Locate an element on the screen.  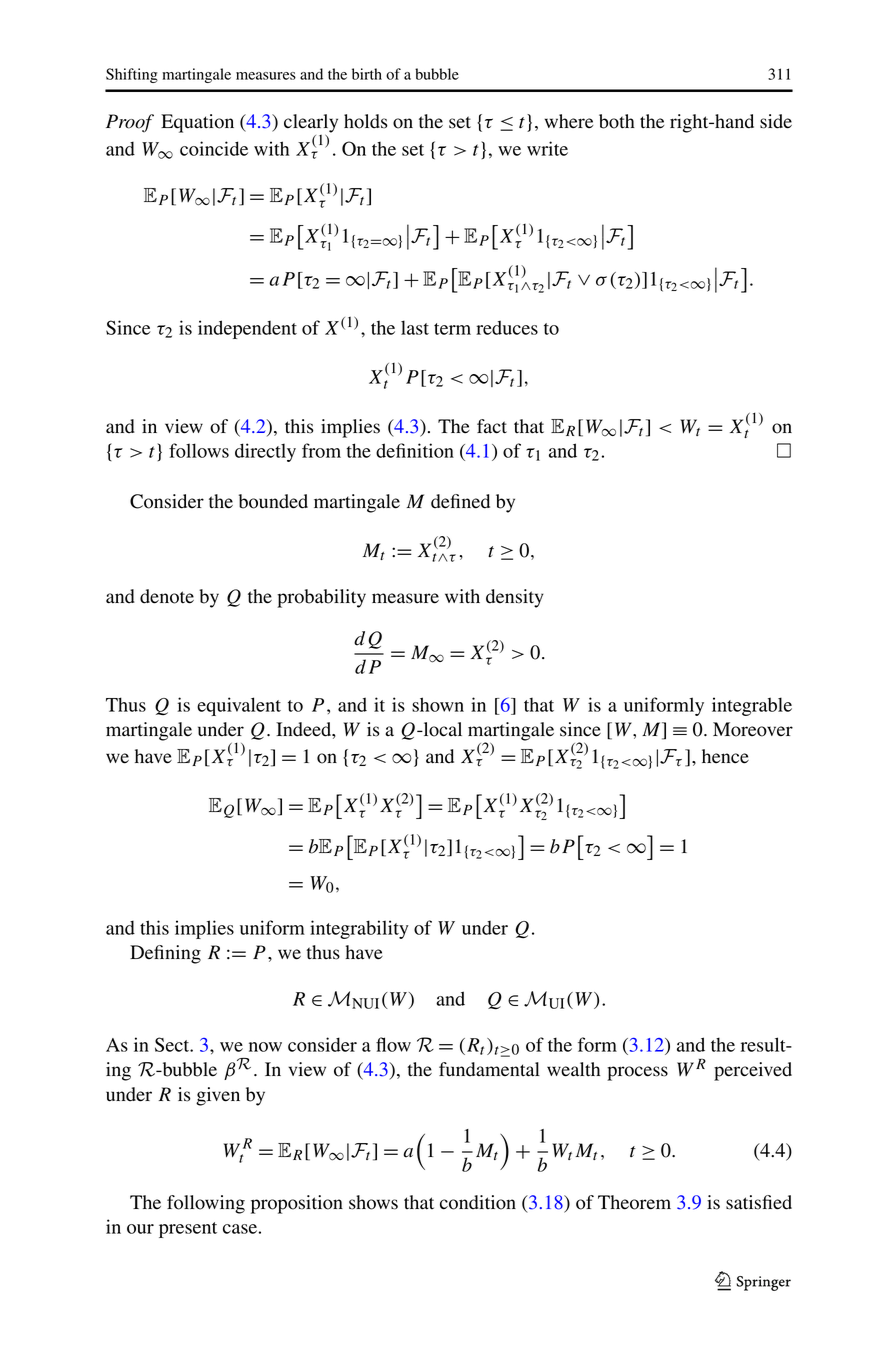
integrable is located at coordinates (752, 706).
